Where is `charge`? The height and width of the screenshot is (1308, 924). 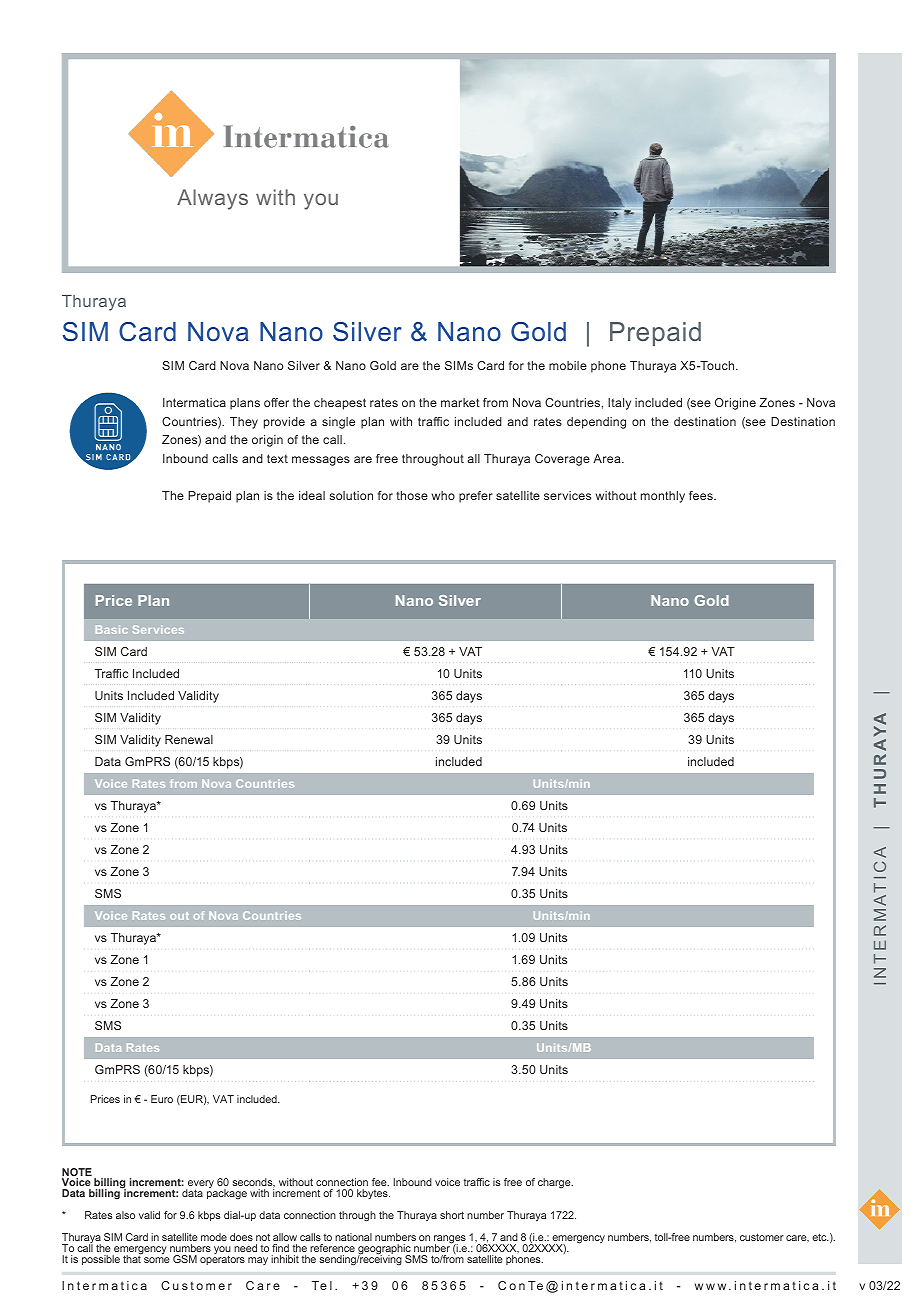
charge is located at coordinates (555, 1183).
